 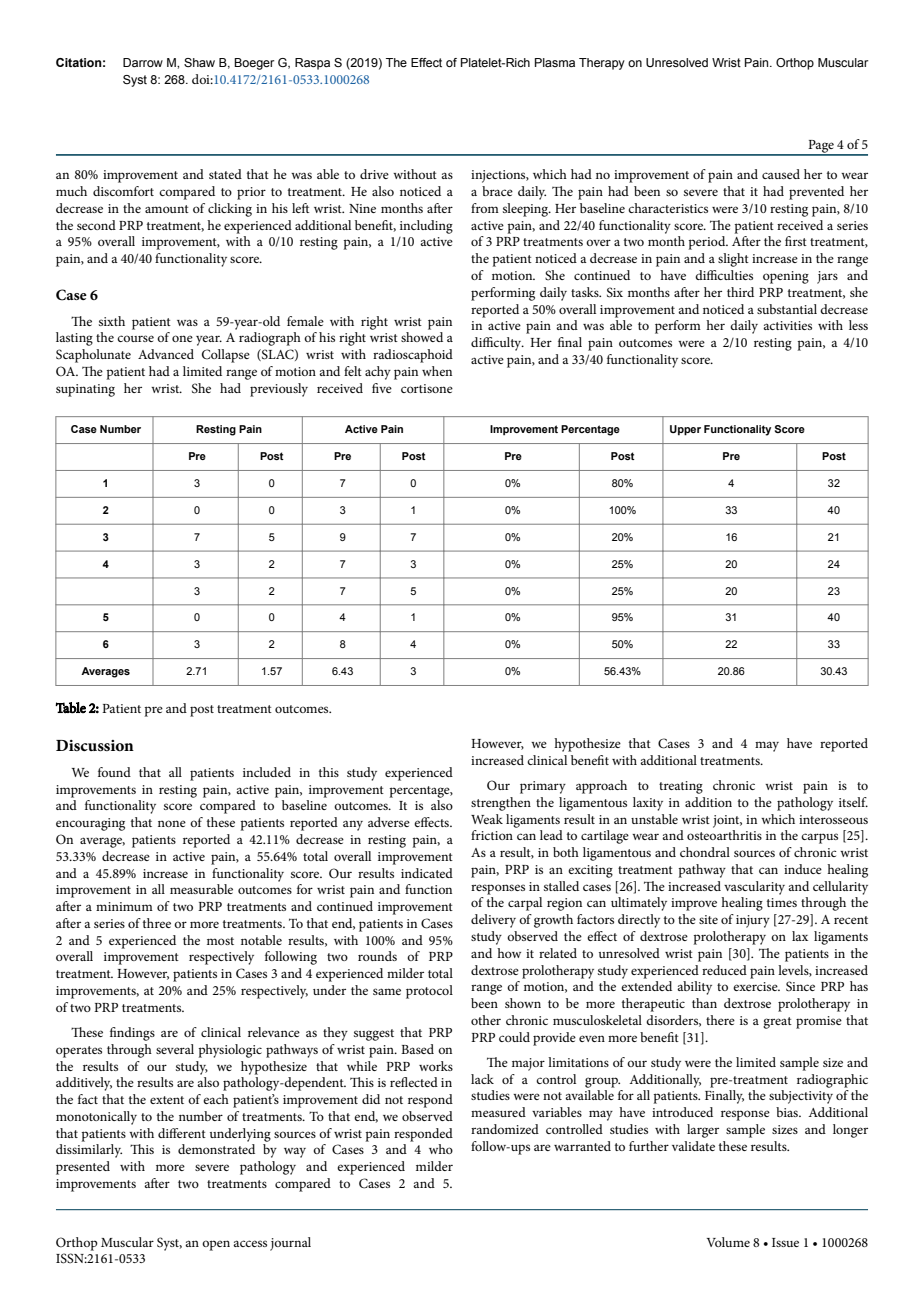 What do you see at coordinates (681, 787) in the image?
I see `treating` at bounding box center [681, 787].
